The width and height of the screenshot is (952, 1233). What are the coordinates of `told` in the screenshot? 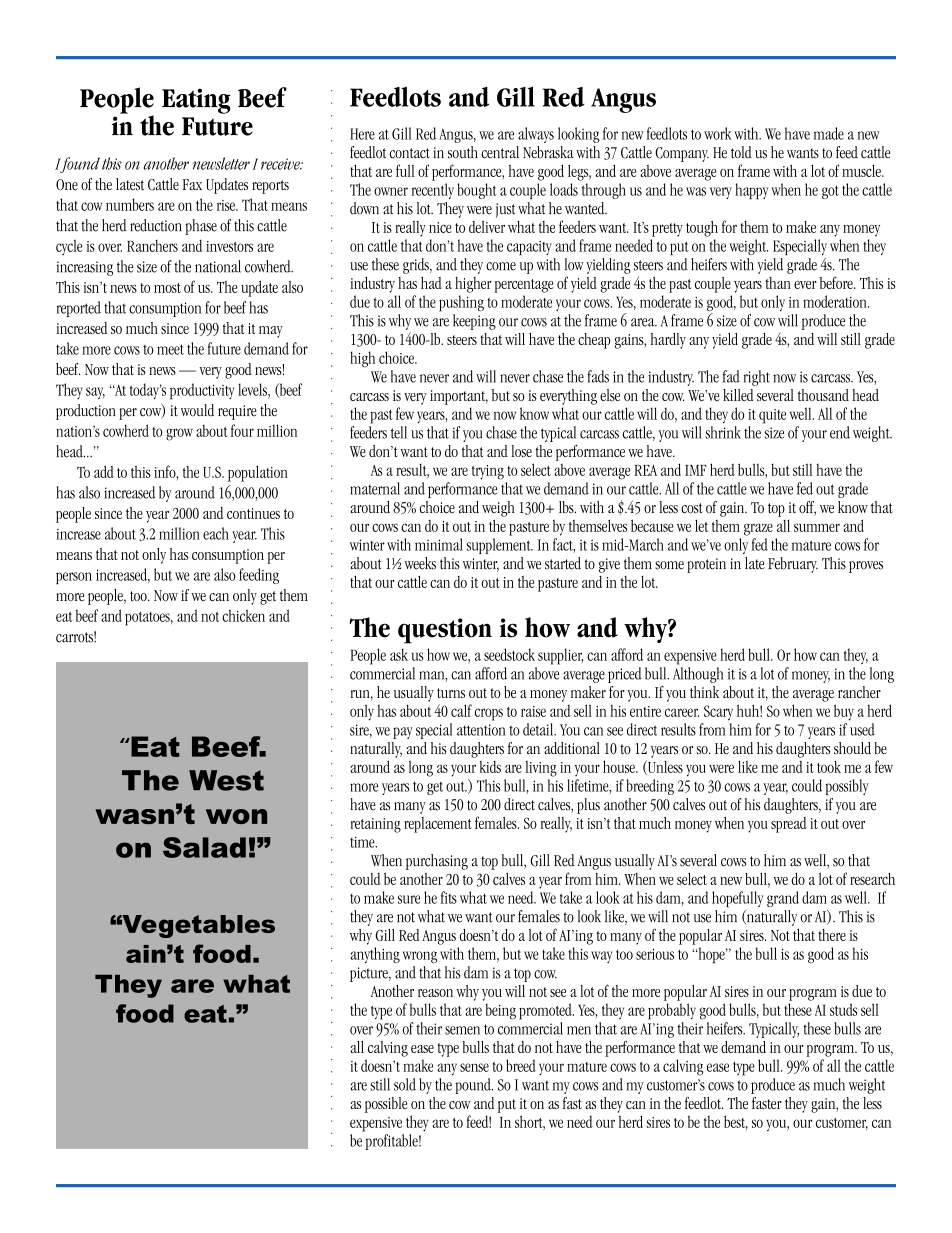 It's located at (741, 152).
